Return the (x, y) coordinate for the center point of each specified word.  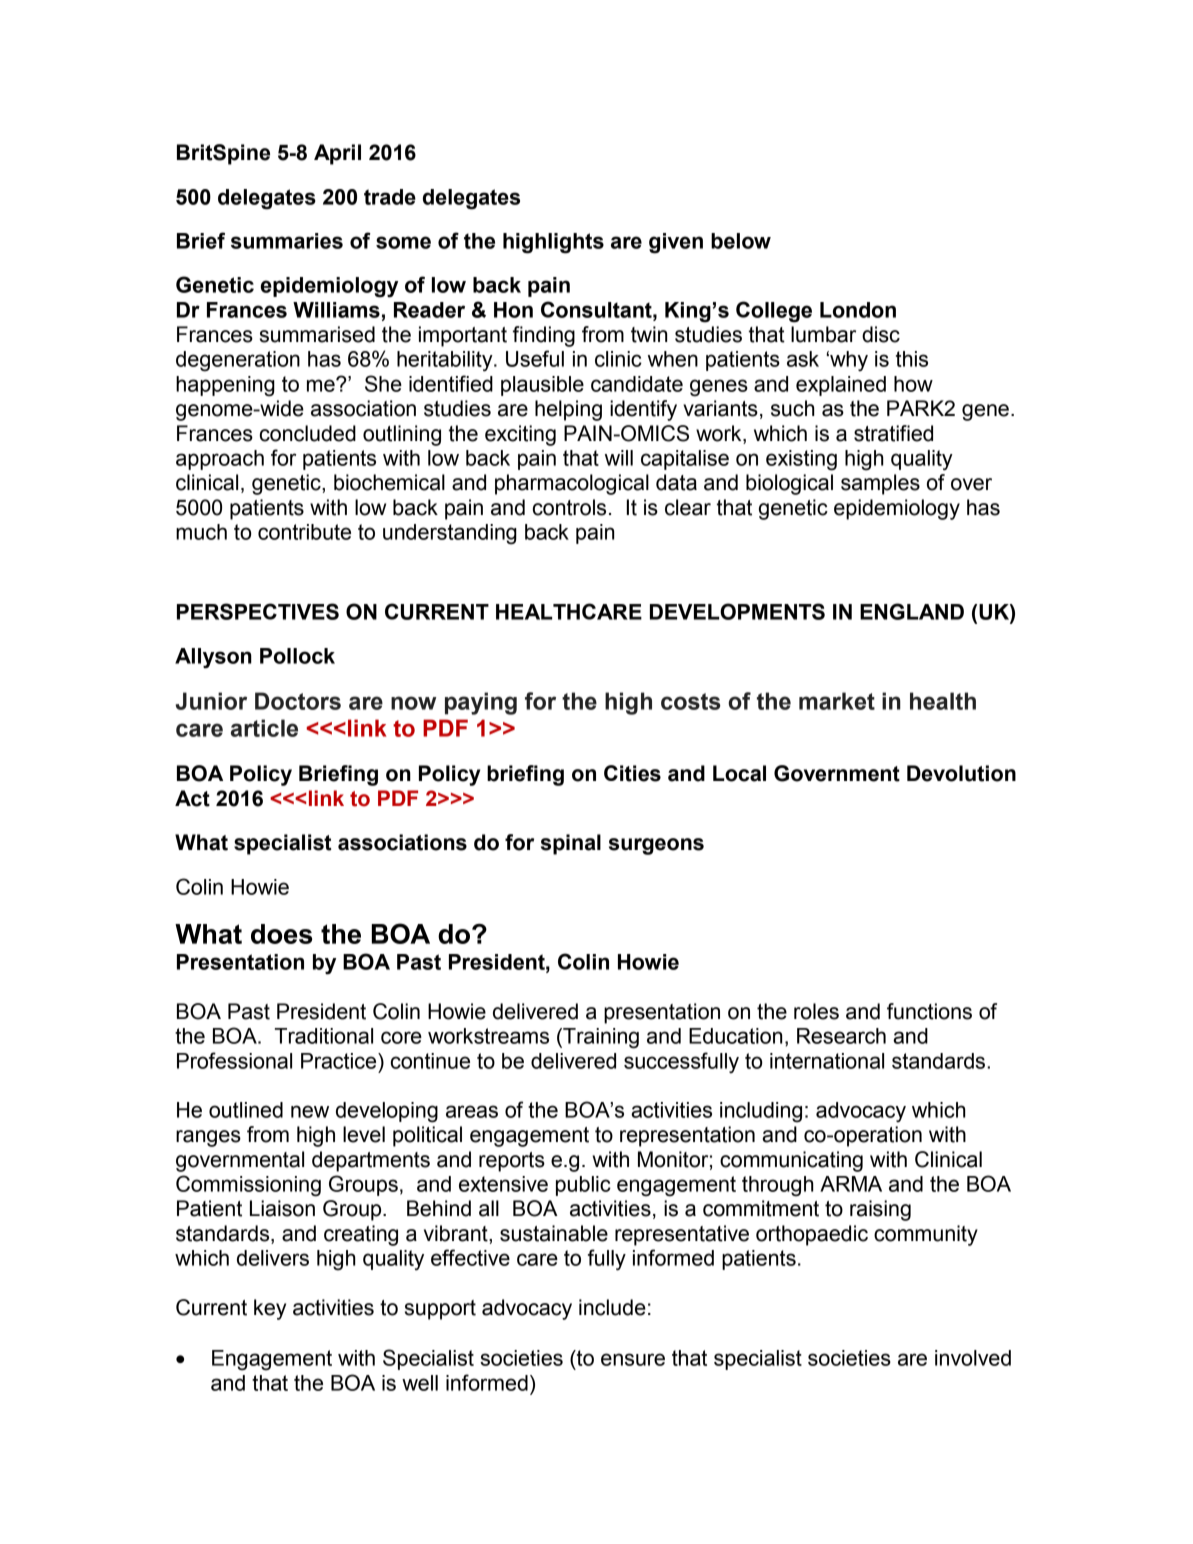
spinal (571, 844)
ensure (633, 1359)
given (676, 243)
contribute (304, 532)
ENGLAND (912, 611)
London (858, 310)
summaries (287, 241)
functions (929, 1011)
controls (569, 507)
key (270, 1309)
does (281, 934)
